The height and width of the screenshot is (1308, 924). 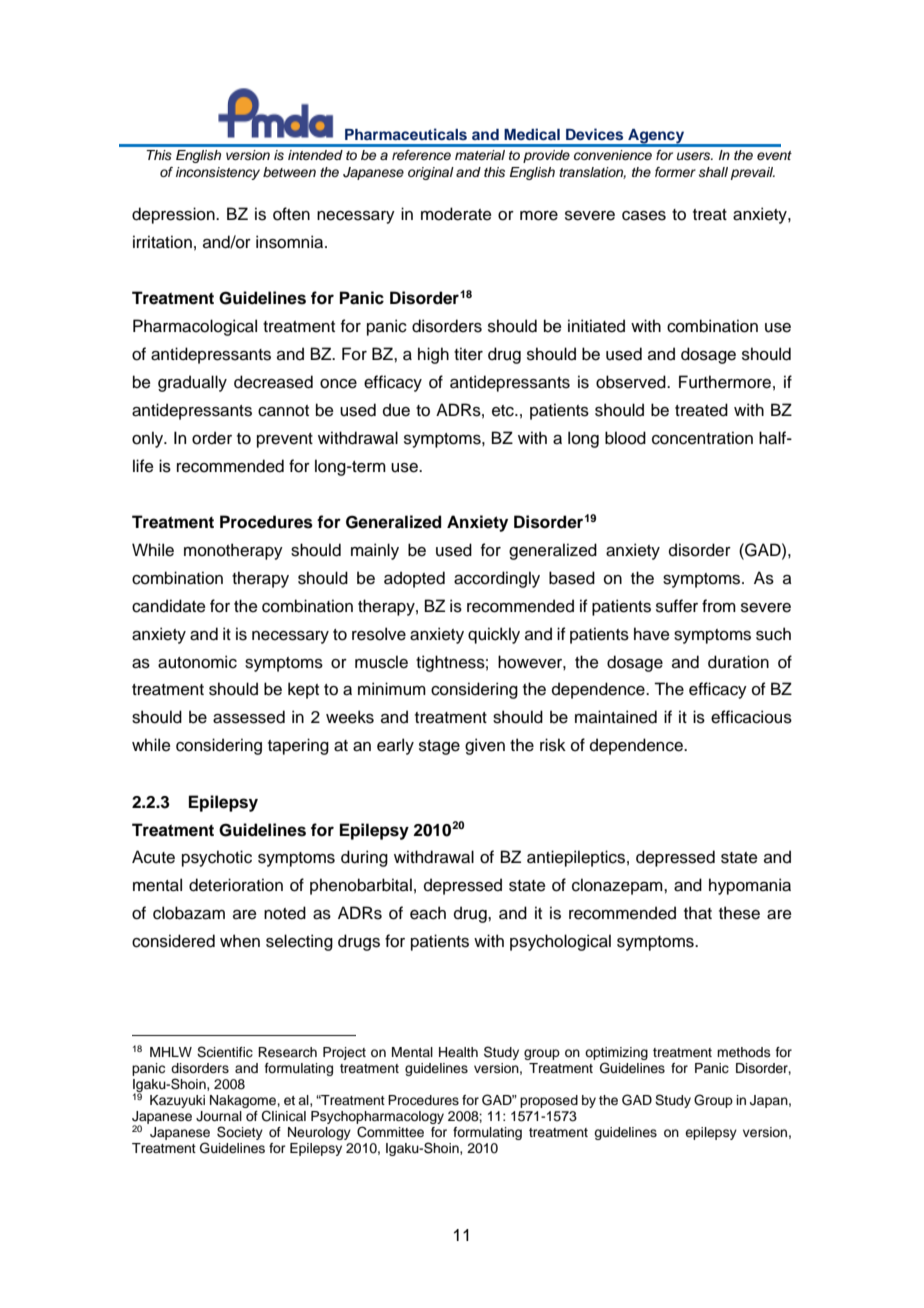 What do you see at coordinates (744, 1052) in the screenshot?
I see `methods` at bounding box center [744, 1052].
